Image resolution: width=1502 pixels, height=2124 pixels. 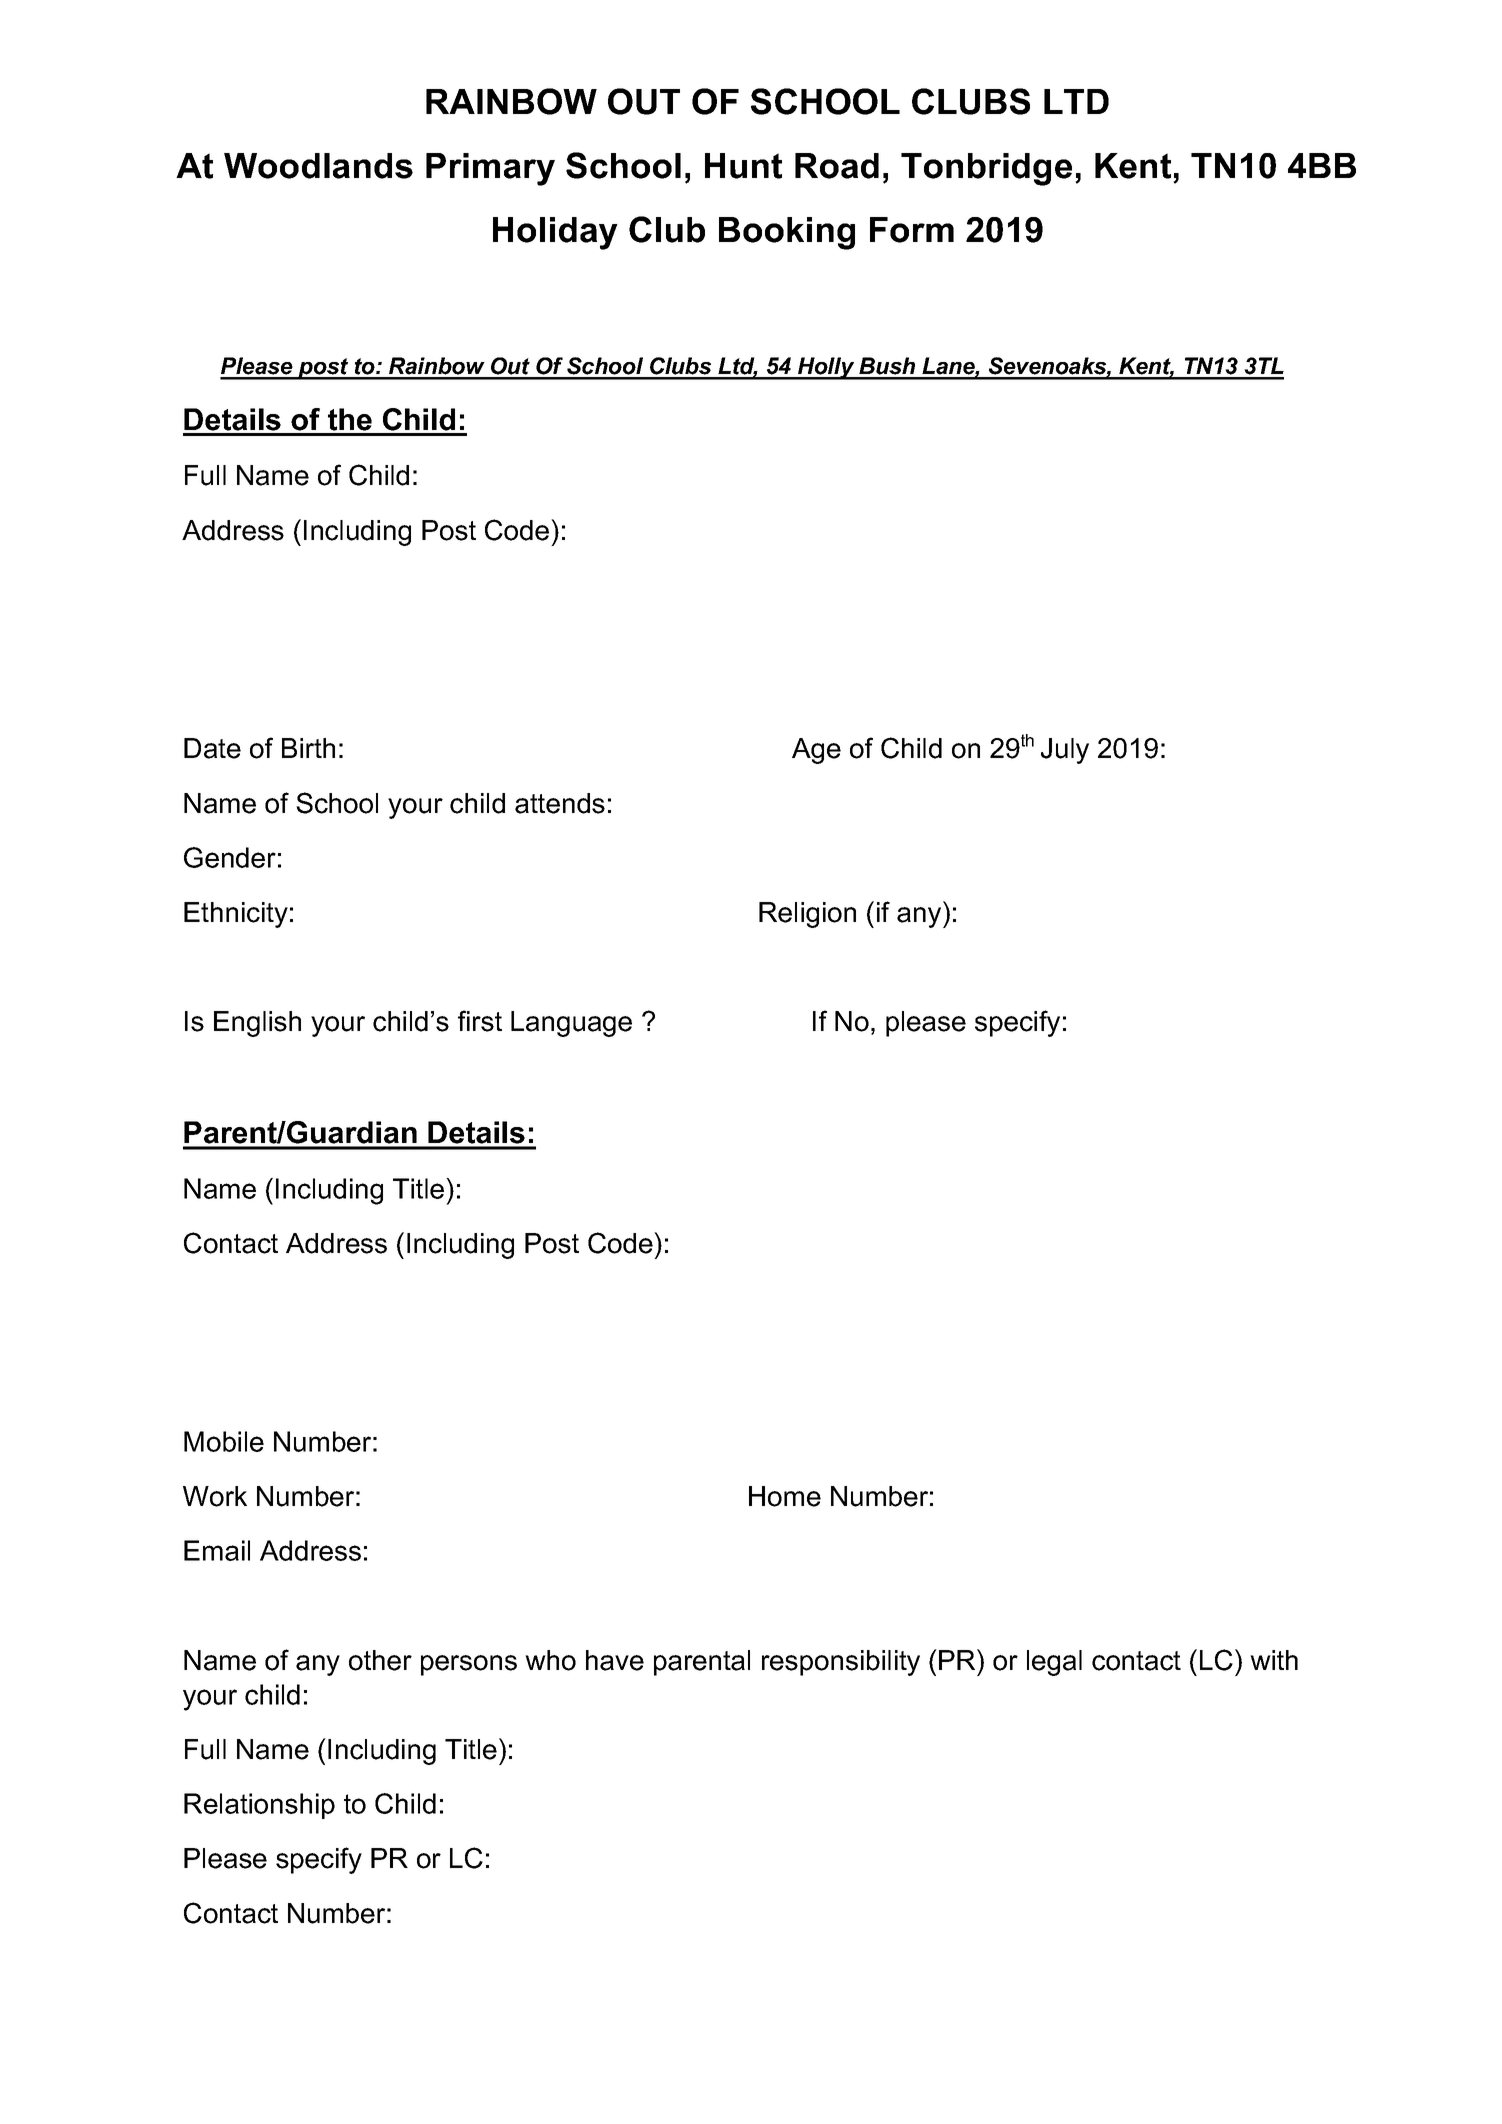 I want to click on Booking, so click(x=787, y=233).
